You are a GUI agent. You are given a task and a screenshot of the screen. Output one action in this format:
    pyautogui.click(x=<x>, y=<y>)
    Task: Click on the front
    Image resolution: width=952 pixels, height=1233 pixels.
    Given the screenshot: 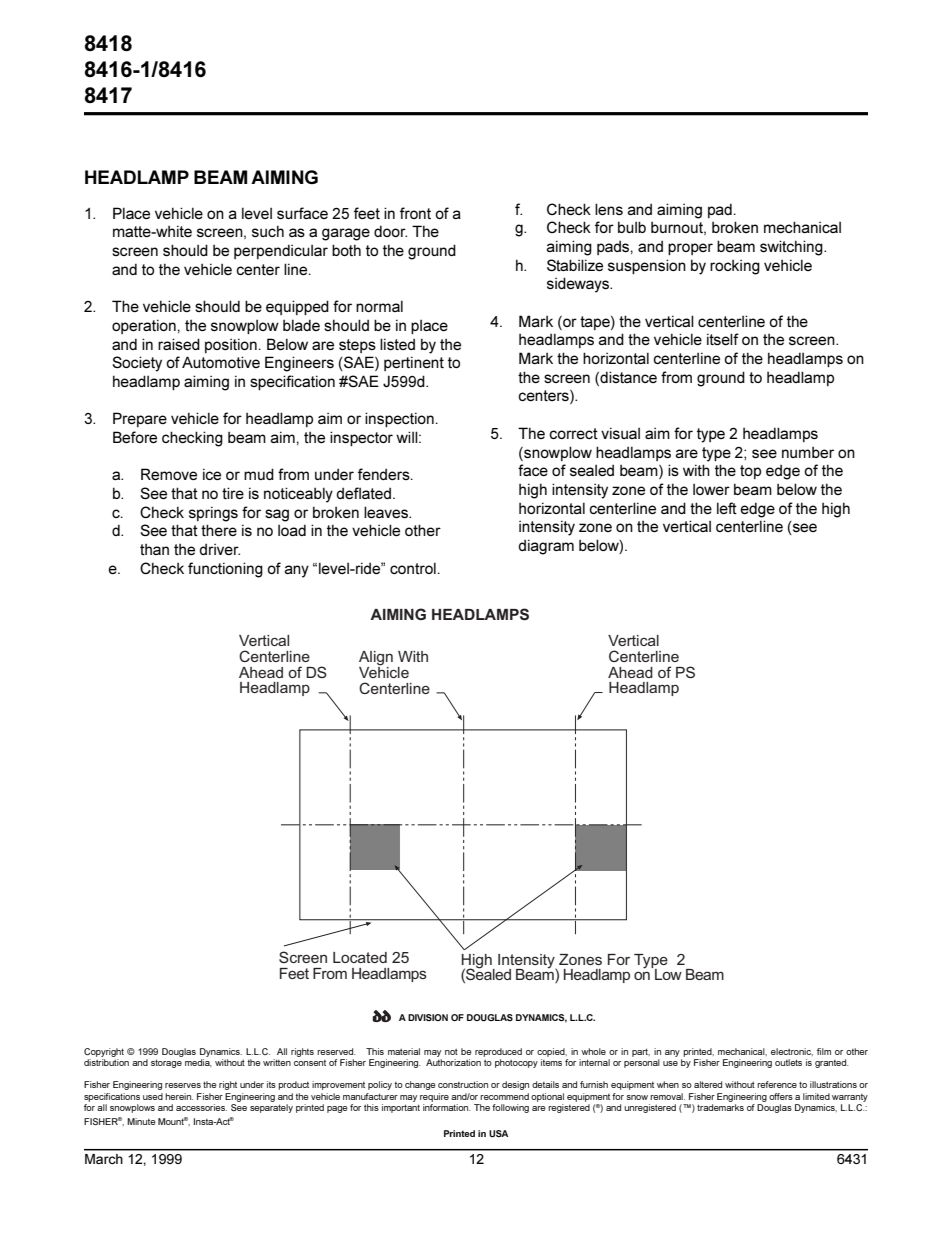 What is the action you would take?
    pyautogui.click(x=415, y=213)
